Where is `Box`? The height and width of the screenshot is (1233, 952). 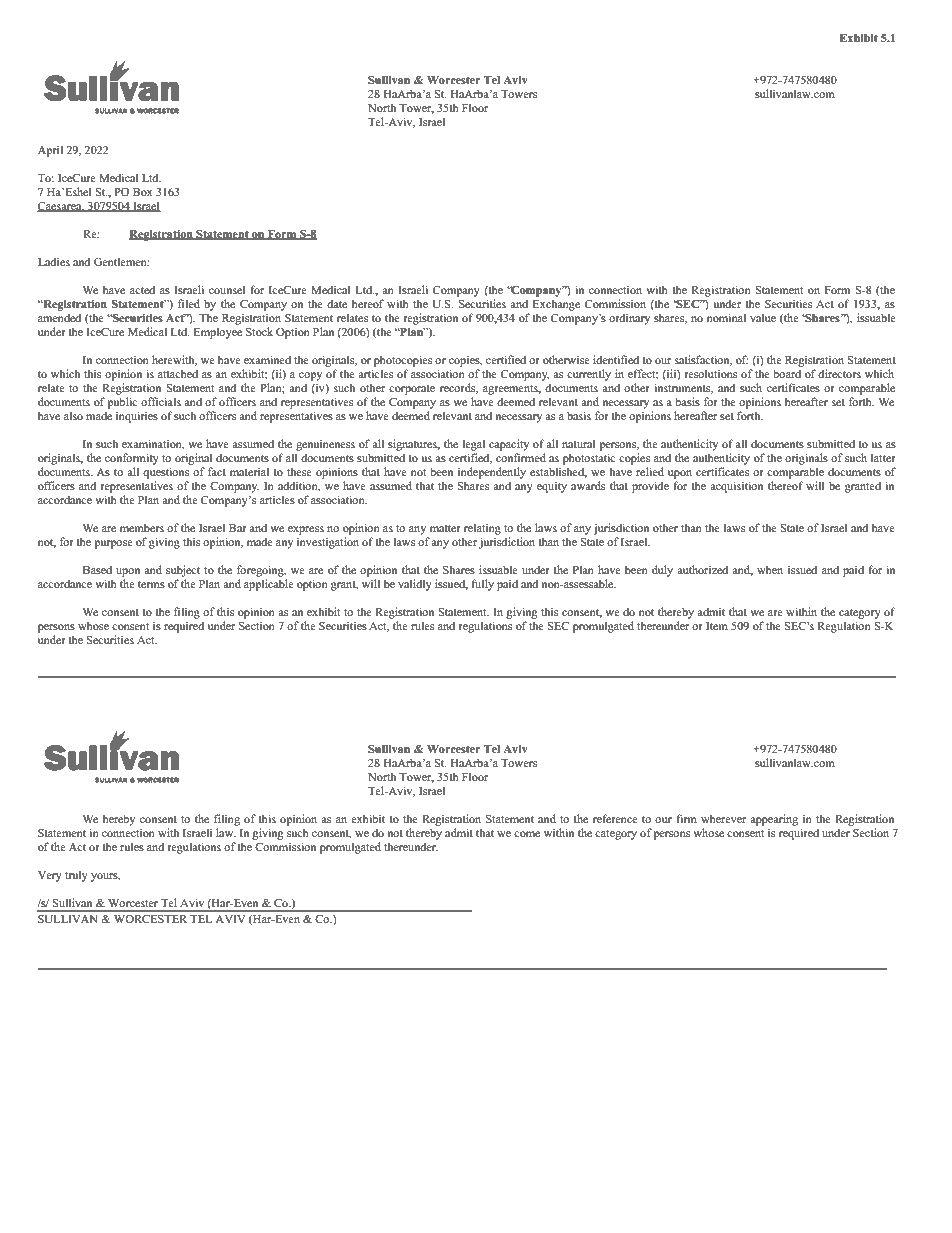 Box is located at coordinates (143, 192).
